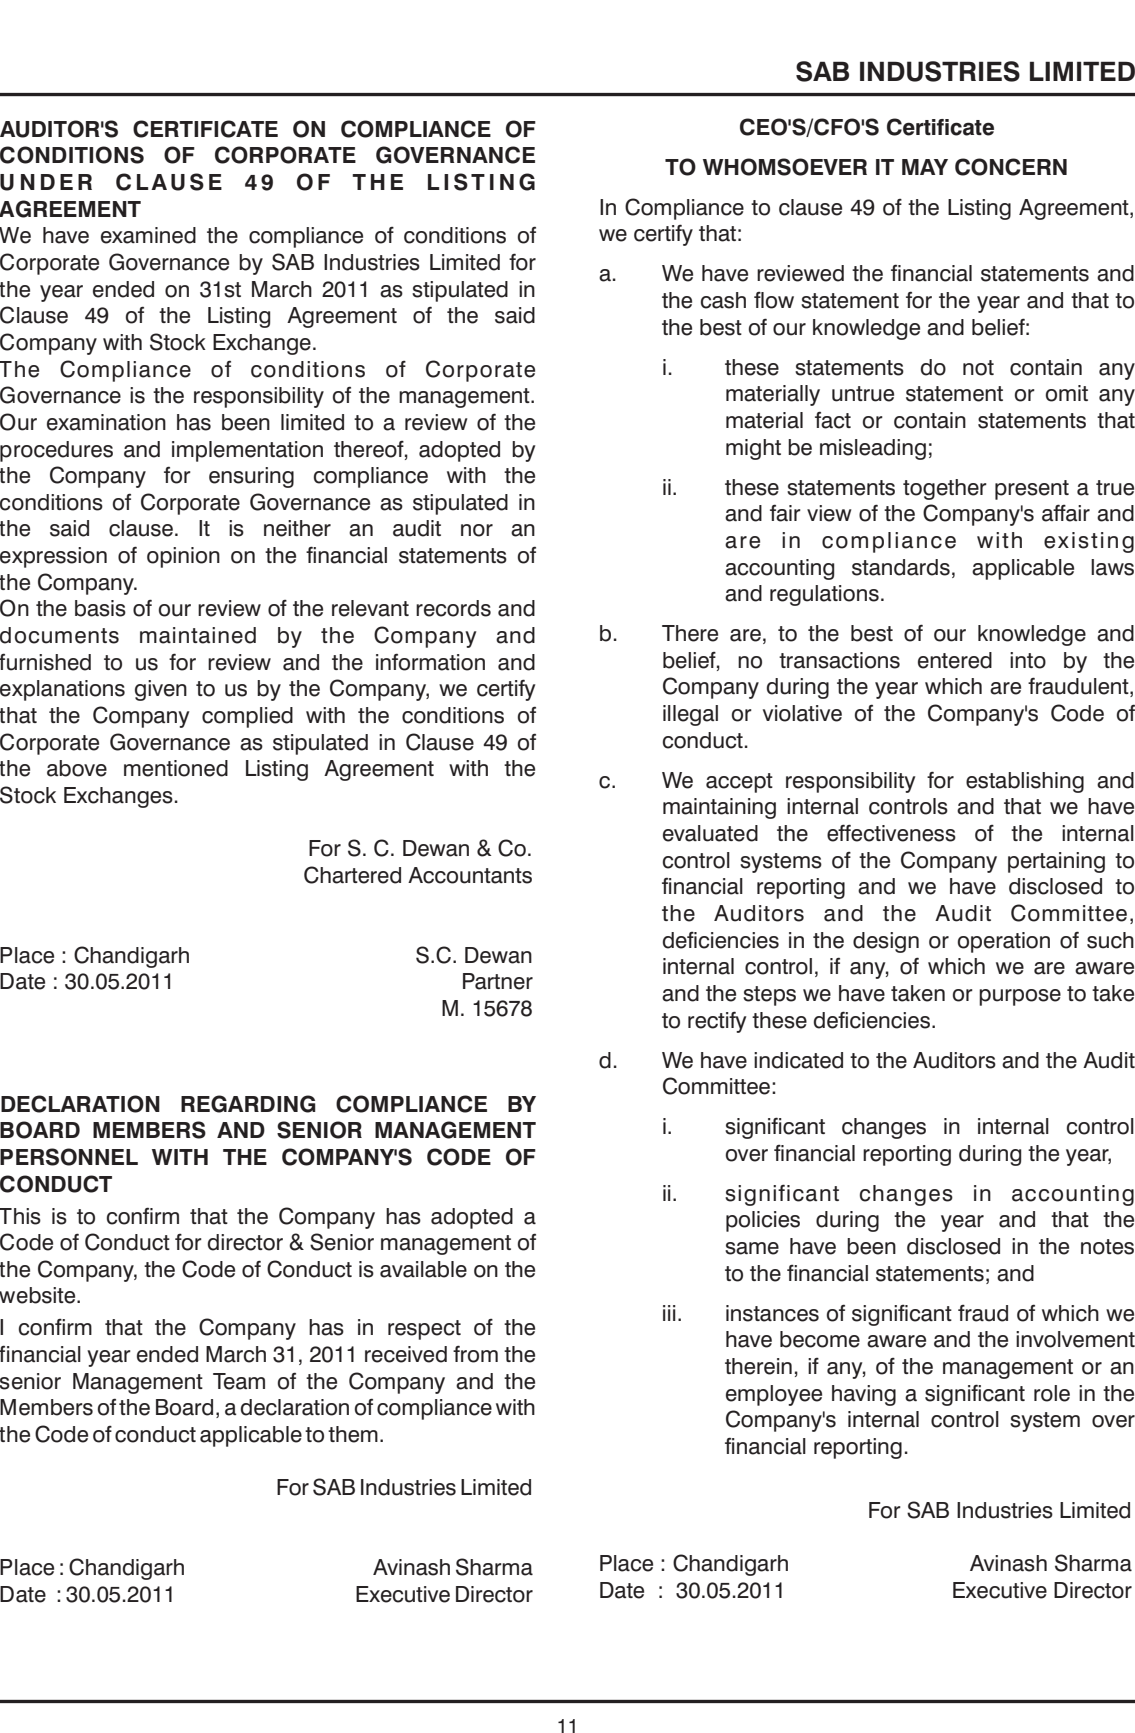 The width and height of the image is (1135, 1733). What do you see at coordinates (1011, 167) in the image?
I see `CONCERN` at bounding box center [1011, 167].
